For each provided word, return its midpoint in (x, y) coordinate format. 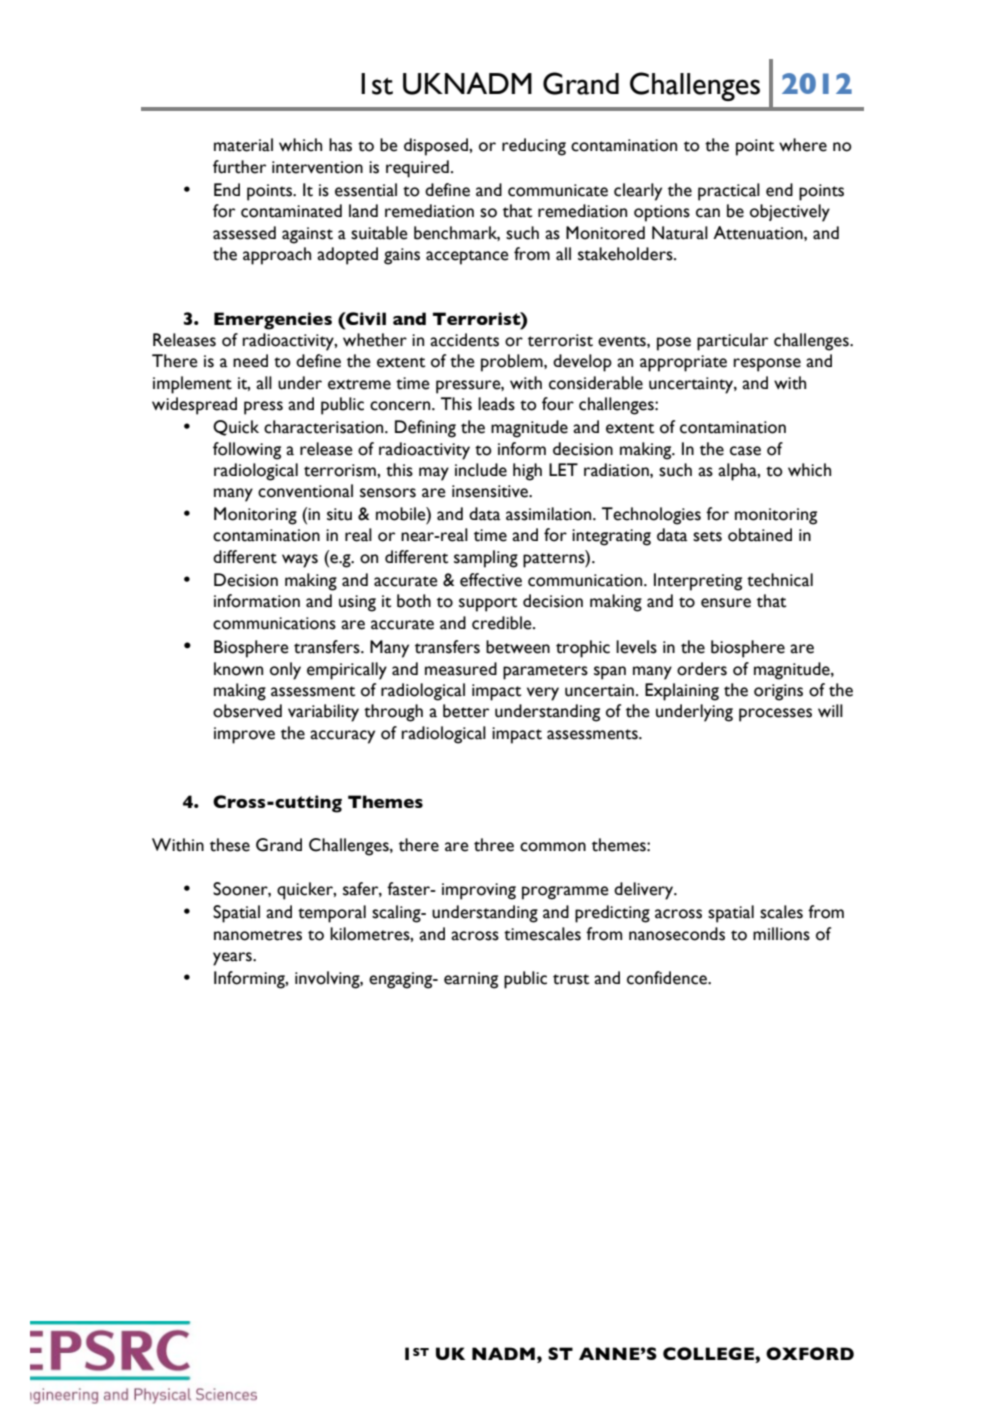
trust (571, 979)
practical (729, 192)
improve (244, 735)
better (466, 711)
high (527, 472)
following (247, 451)
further (239, 167)
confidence (668, 978)
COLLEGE (709, 1353)
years (233, 959)
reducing (534, 147)
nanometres (258, 935)
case (745, 451)
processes (775, 715)
